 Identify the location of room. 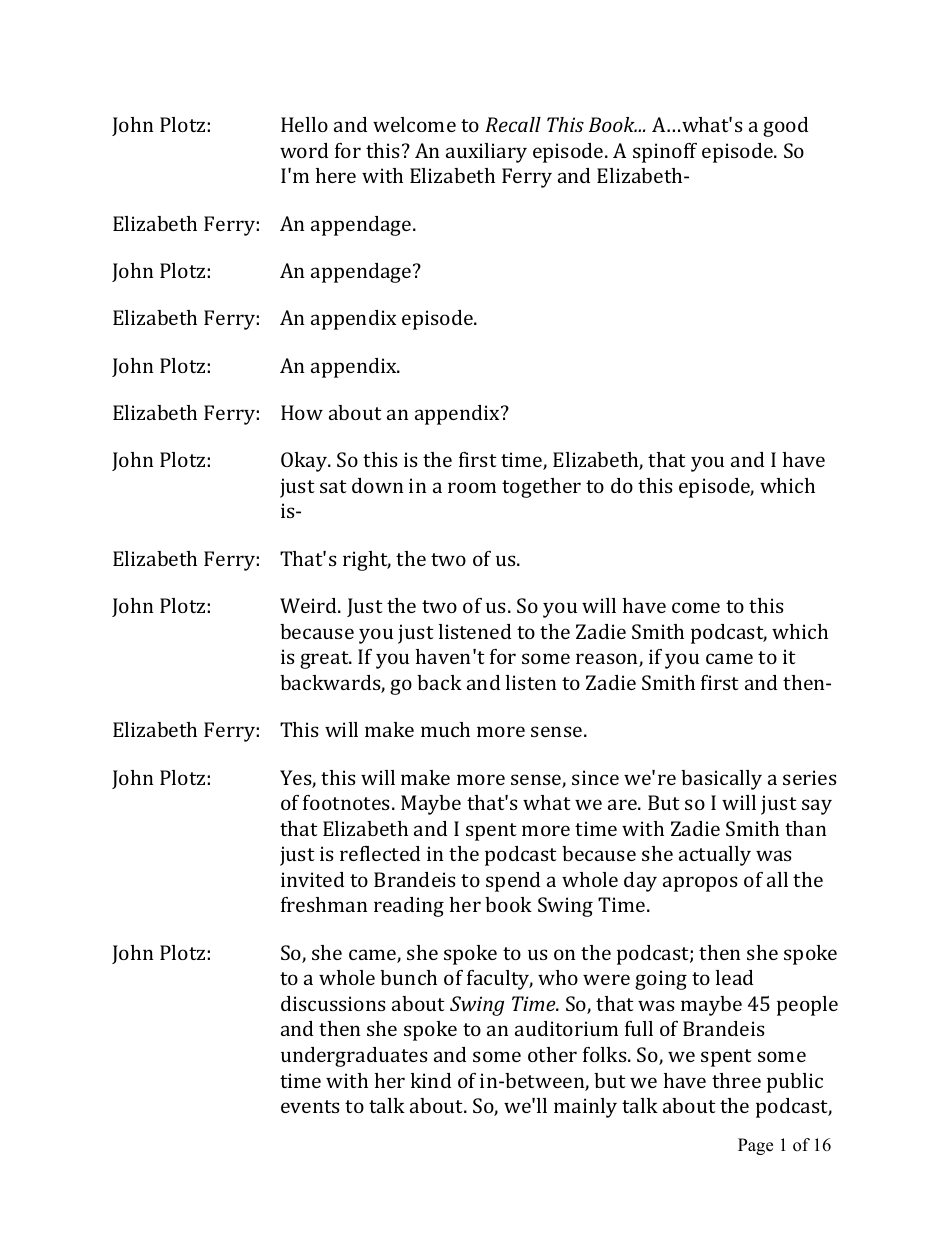
(472, 487).
